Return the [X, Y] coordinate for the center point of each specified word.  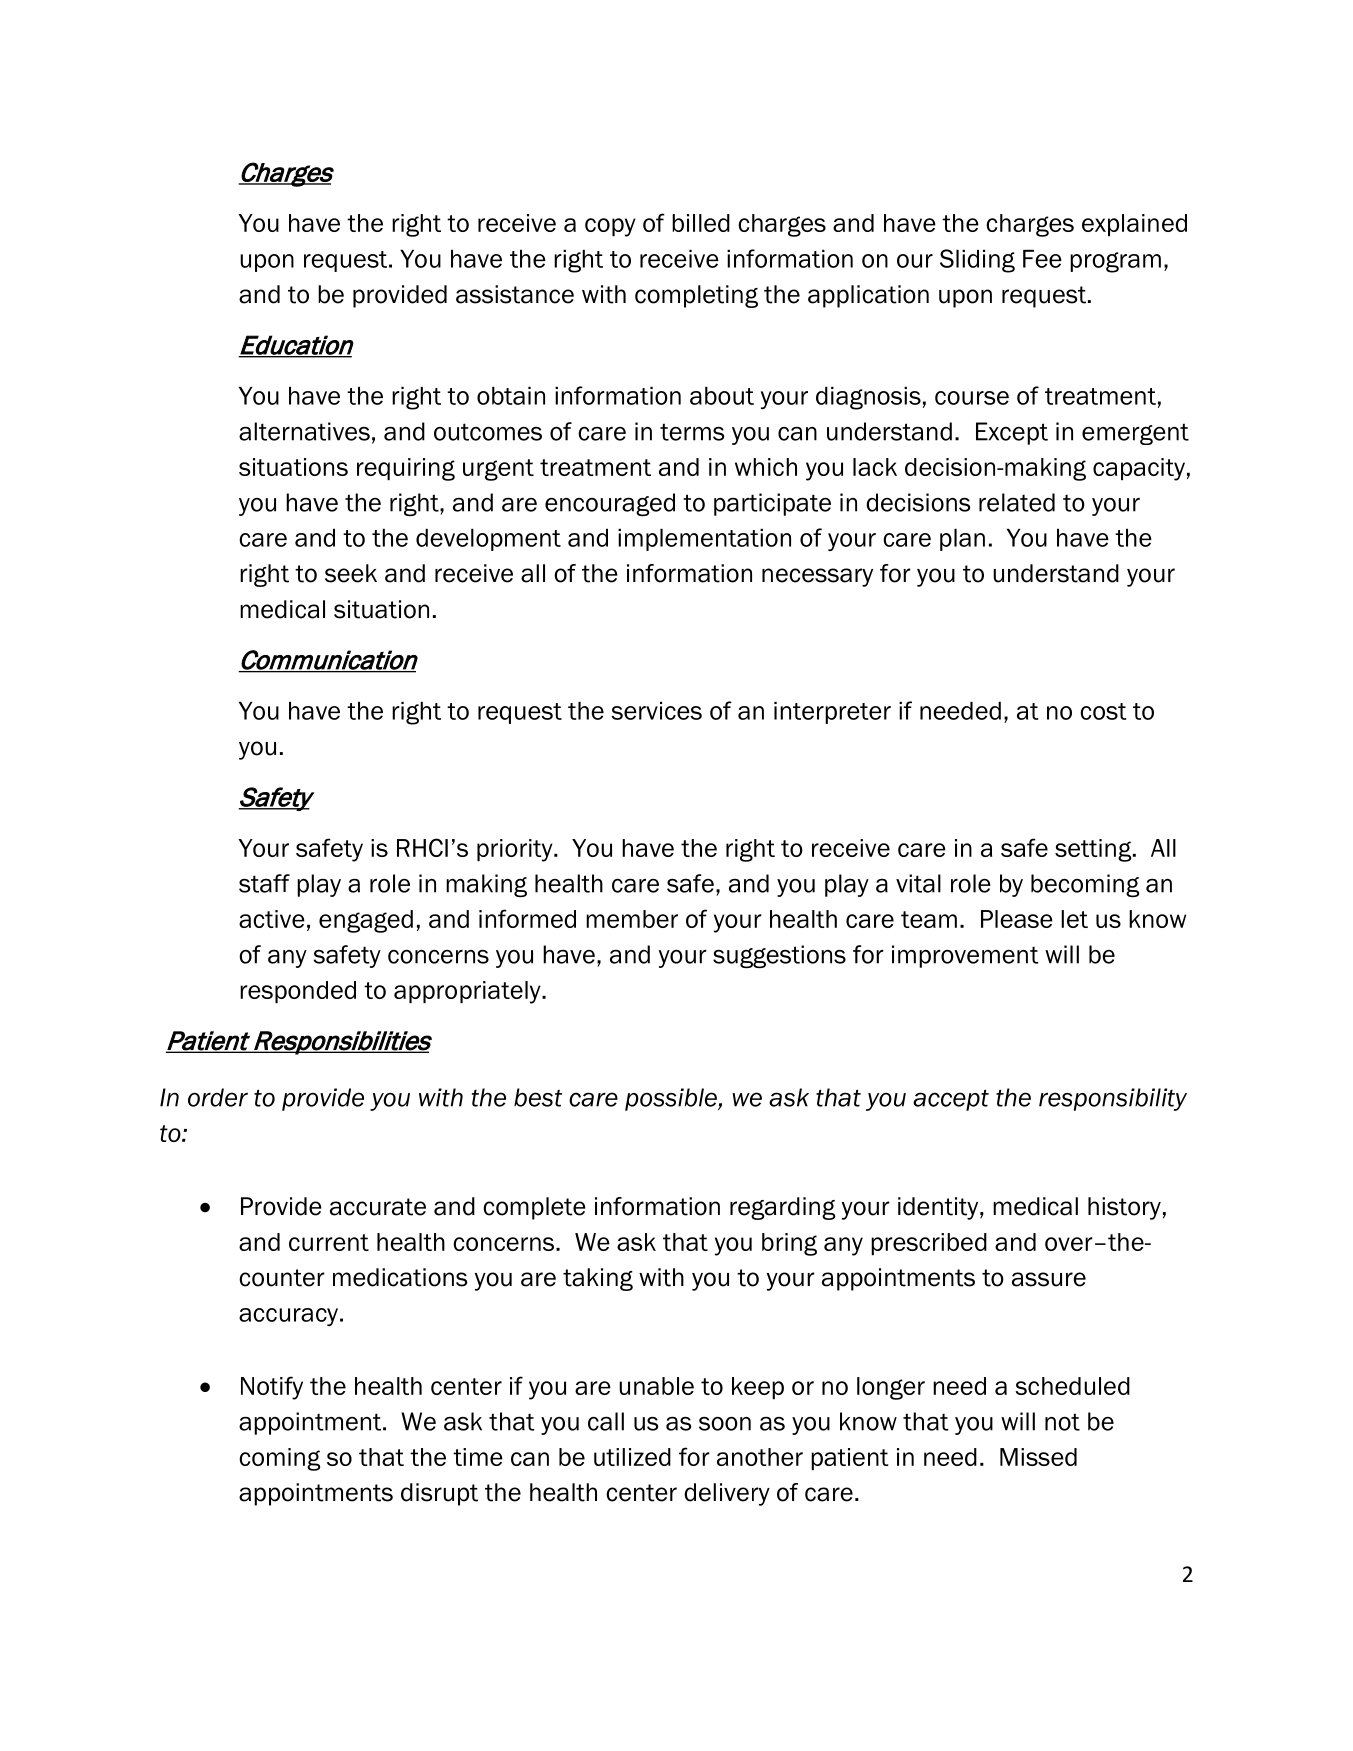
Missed [1038, 1457]
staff [264, 883]
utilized [632, 1457]
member [632, 919]
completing [696, 296]
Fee [1042, 259]
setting [1094, 850]
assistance [515, 294]
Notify [272, 1388]
